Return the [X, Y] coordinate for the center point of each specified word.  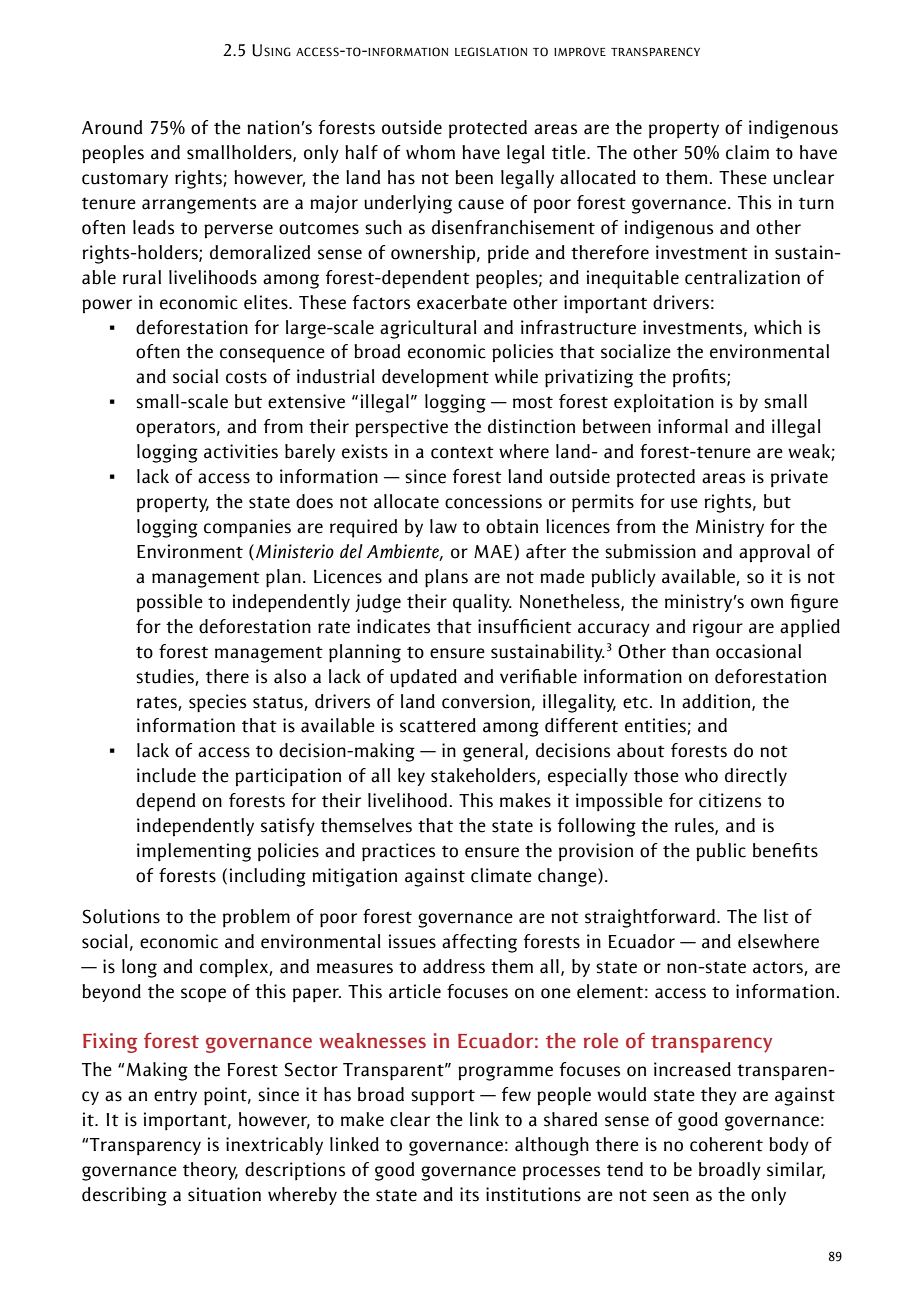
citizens [730, 800]
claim [747, 152]
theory [210, 1171]
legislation [491, 52]
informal [693, 426]
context [462, 452]
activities [241, 451]
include [166, 775]
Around [112, 127]
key [411, 777]
